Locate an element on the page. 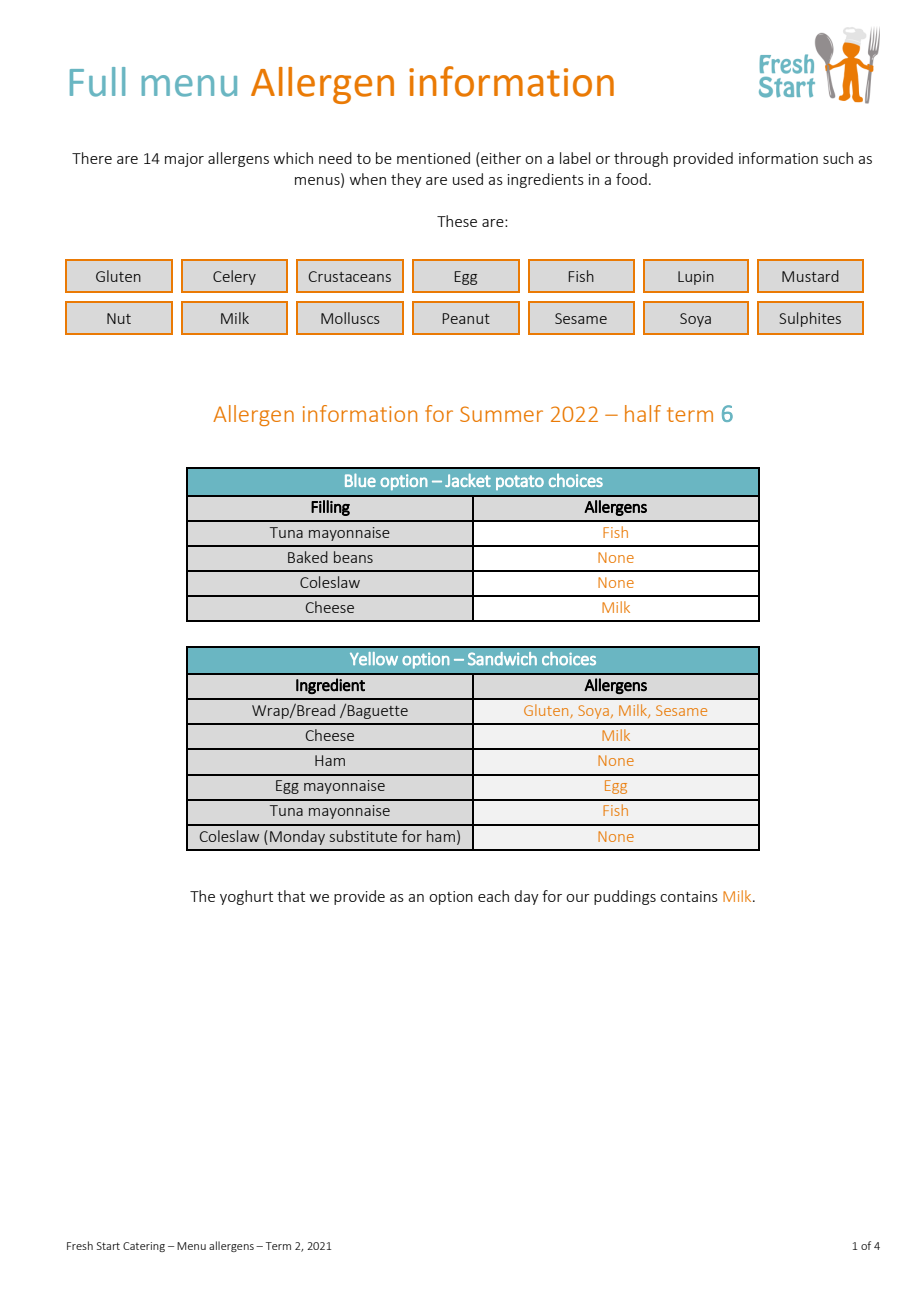 The width and height of the image is (924, 1308). our is located at coordinates (578, 898).
